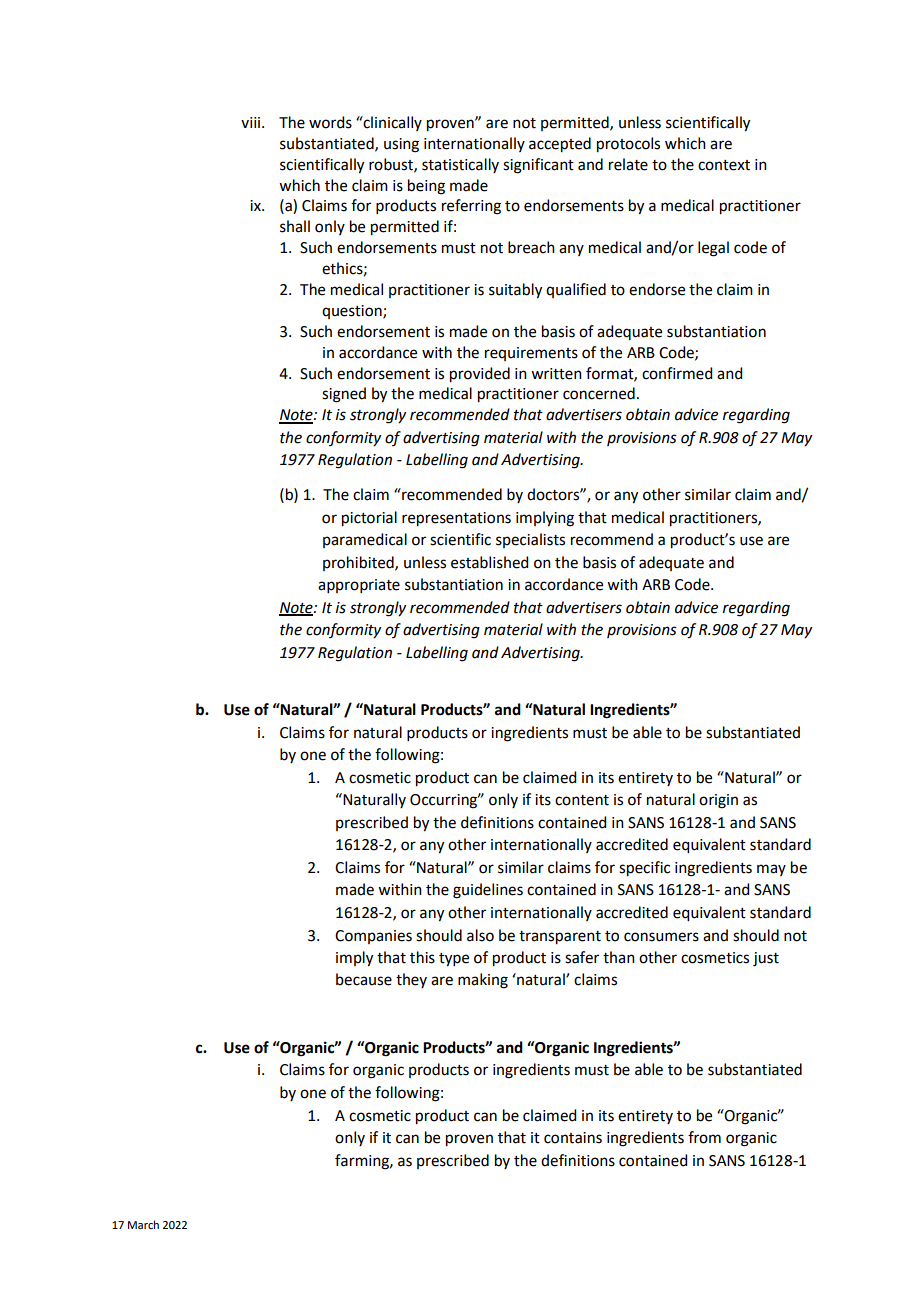 This page has width=924, height=1308. What do you see at coordinates (677, 373) in the page?
I see `confirmed` at bounding box center [677, 373].
